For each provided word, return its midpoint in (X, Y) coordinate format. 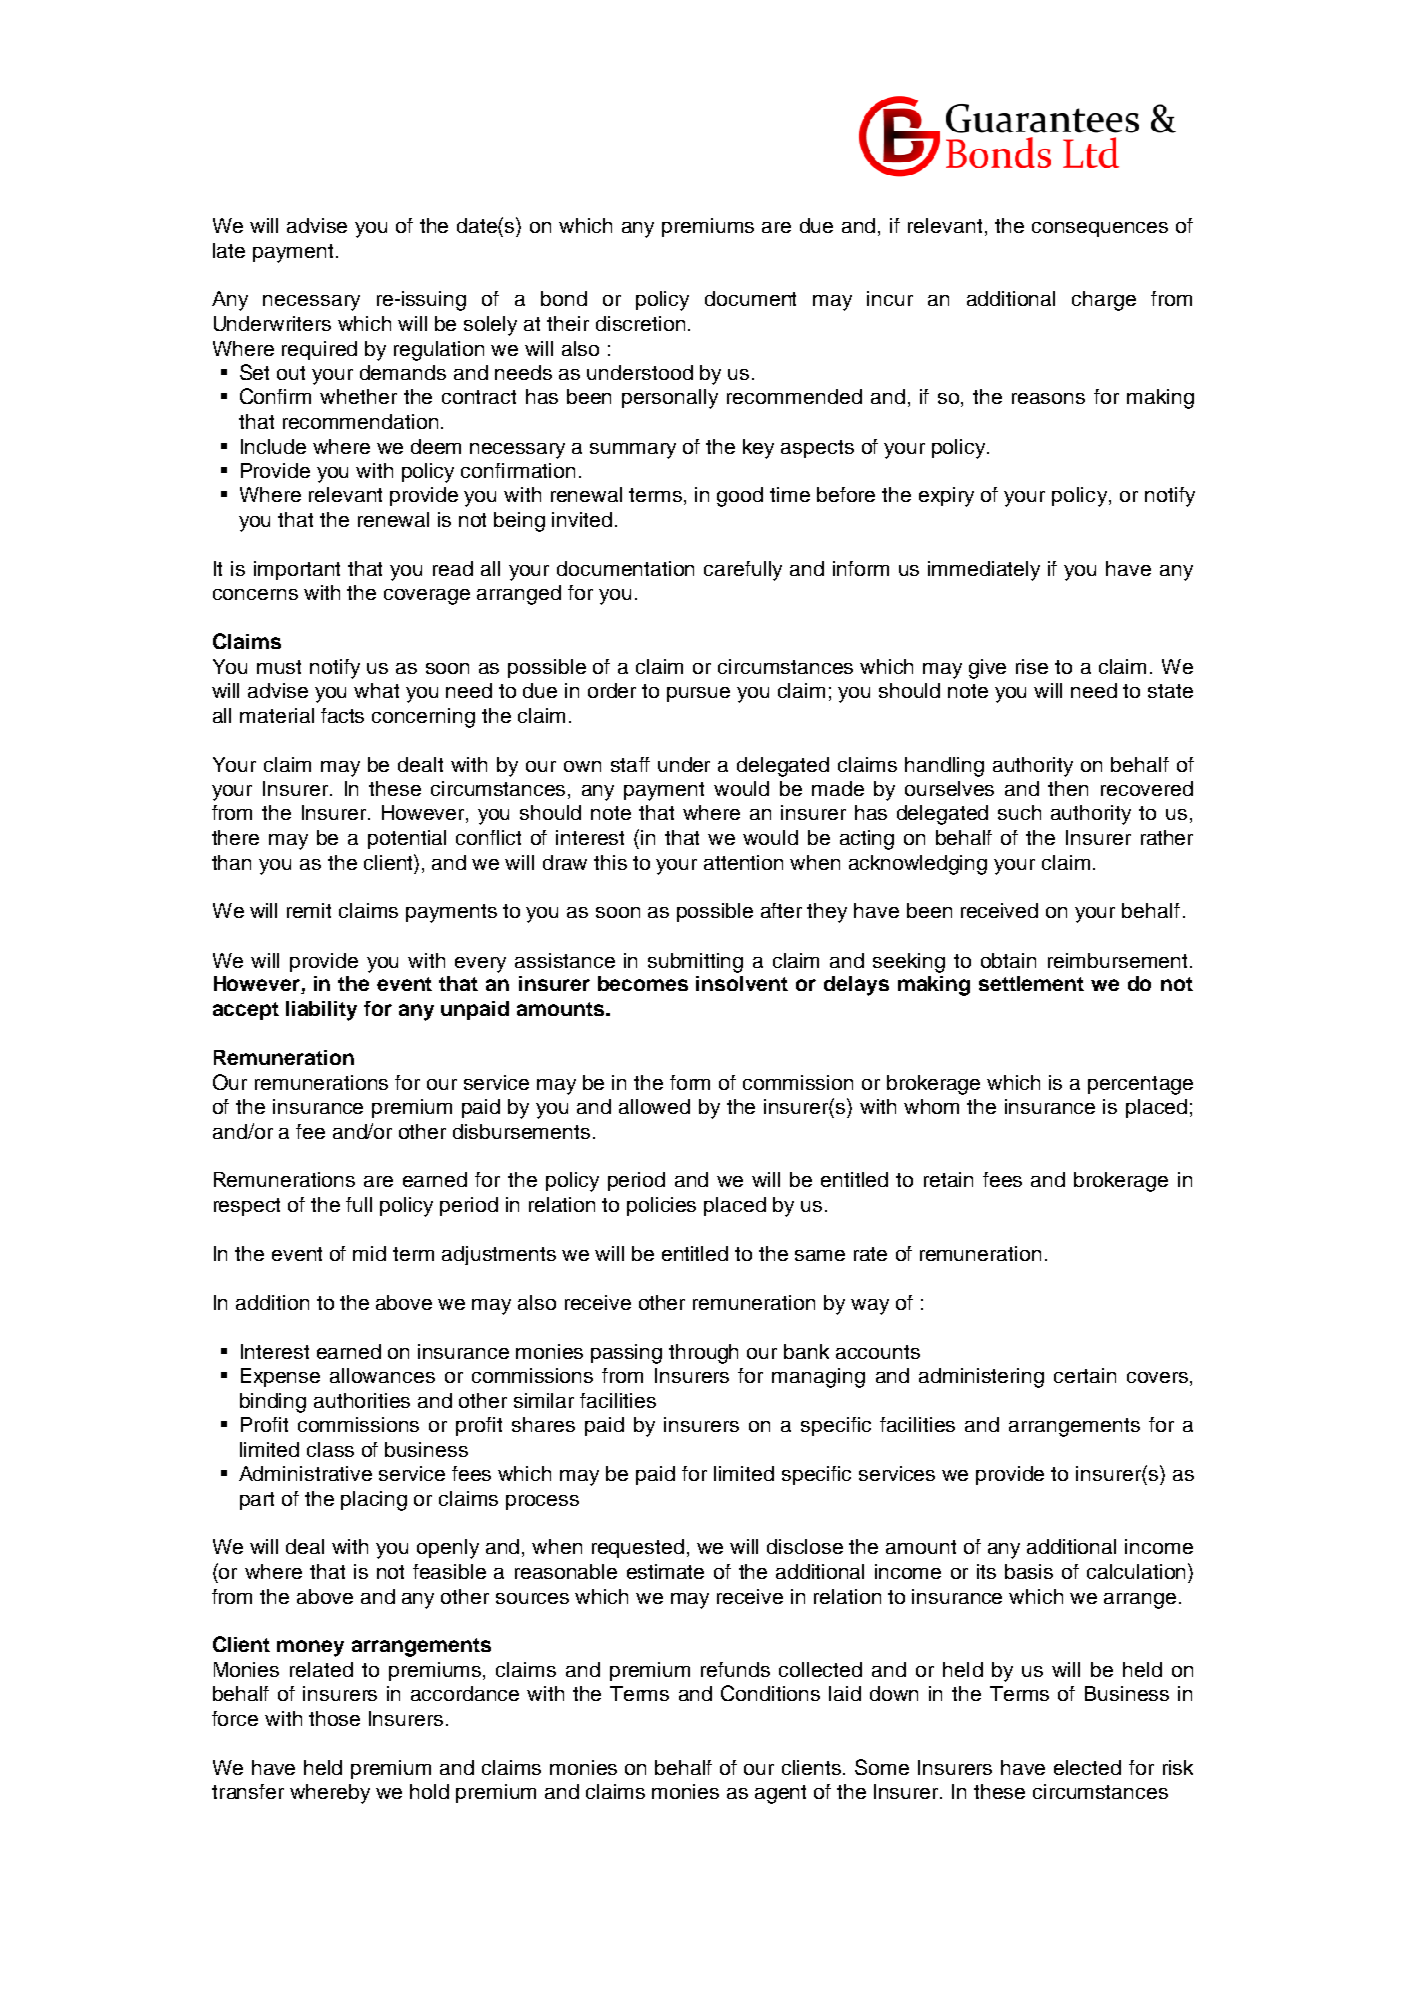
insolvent (742, 983)
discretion (640, 323)
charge (1104, 301)
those (334, 1718)
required (319, 350)
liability (321, 1011)
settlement (1031, 983)
